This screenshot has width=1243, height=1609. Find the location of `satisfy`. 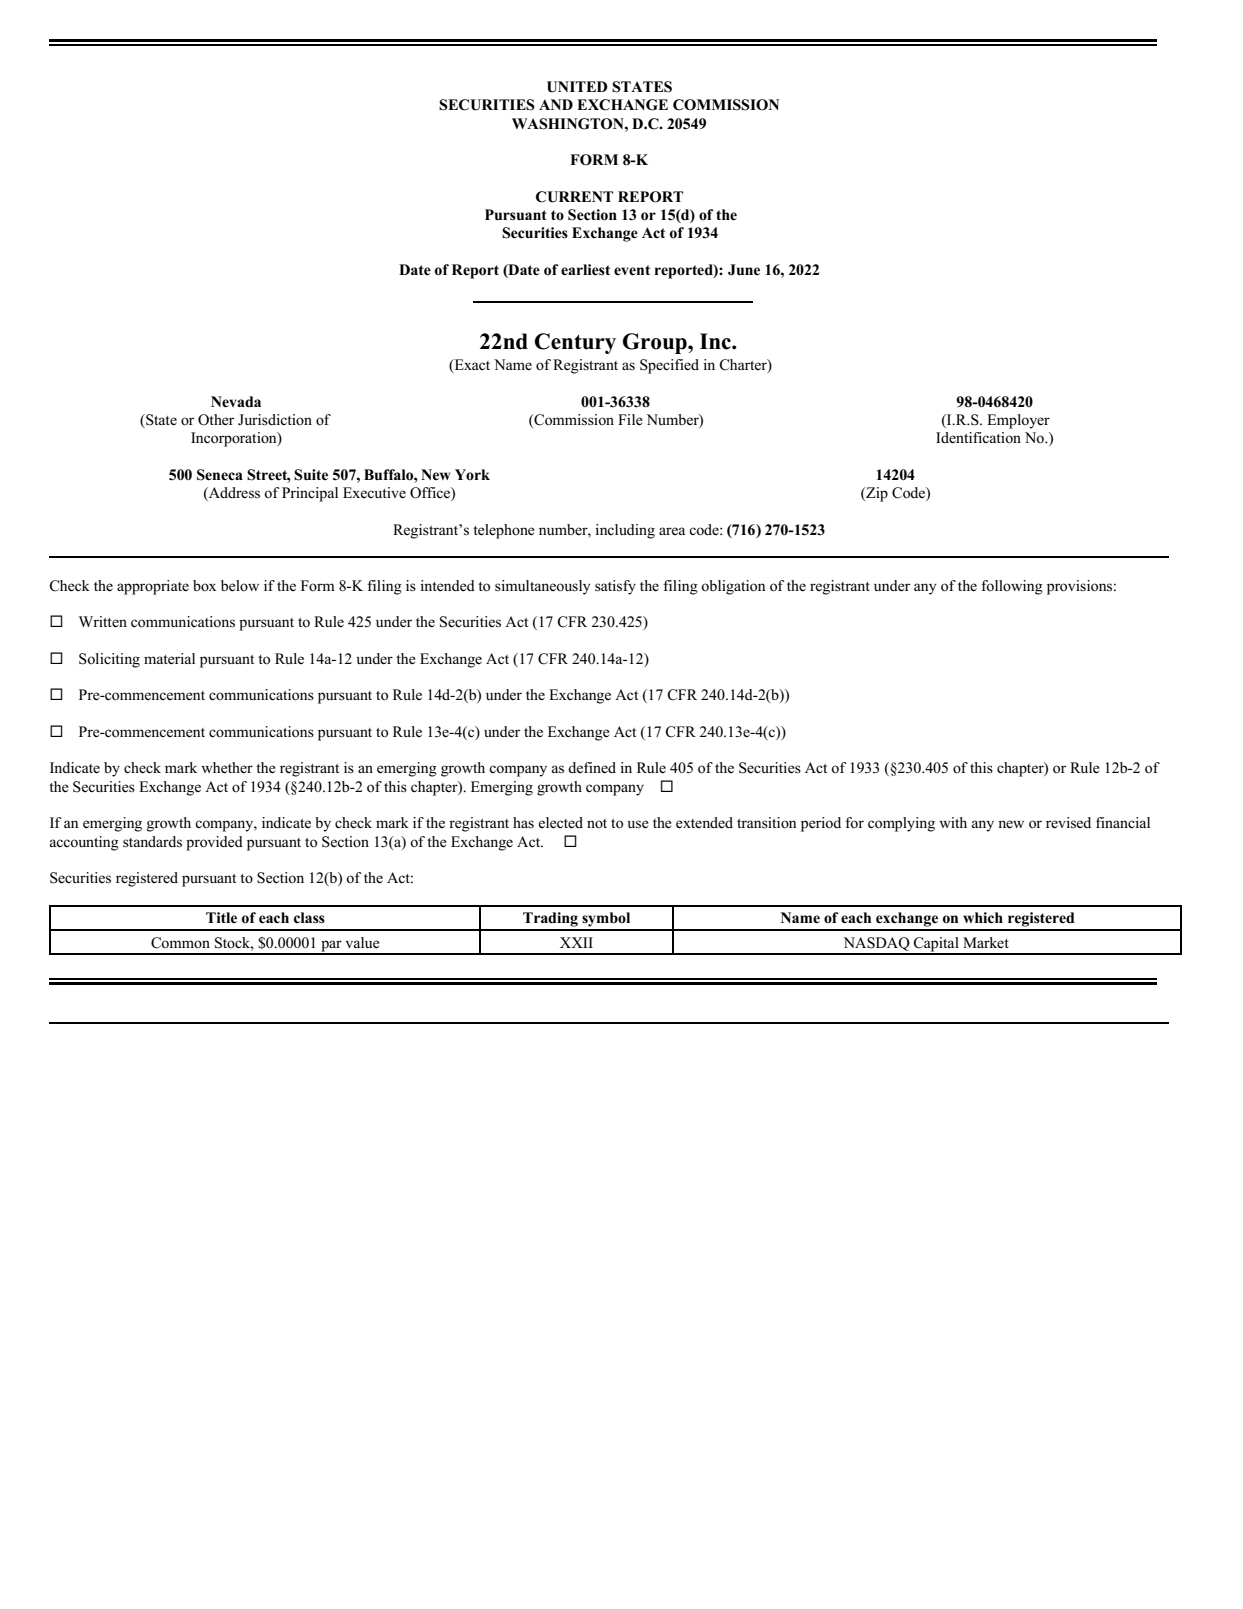

satisfy is located at coordinates (615, 587).
